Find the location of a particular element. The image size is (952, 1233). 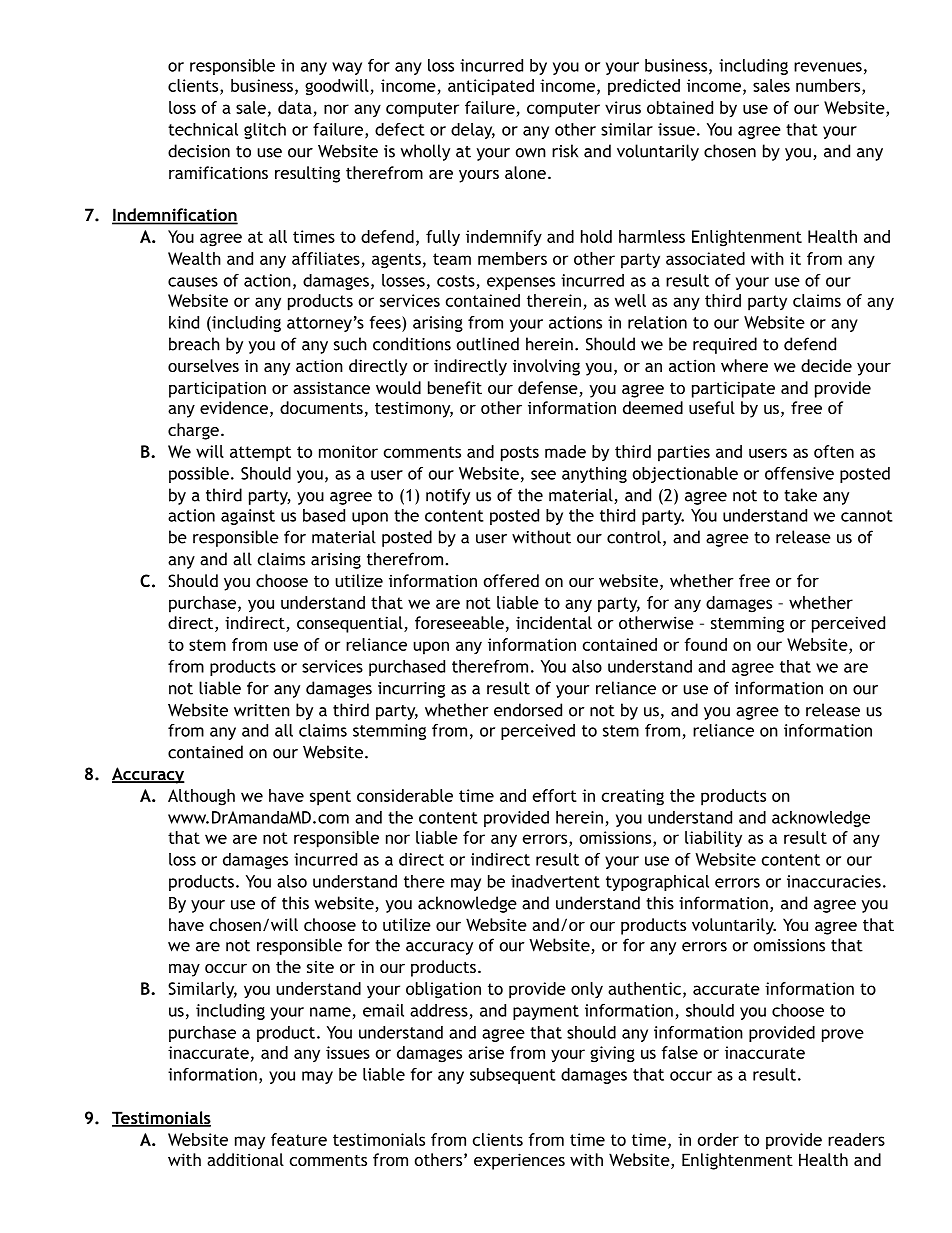

anticipated is located at coordinates (491, 87).
